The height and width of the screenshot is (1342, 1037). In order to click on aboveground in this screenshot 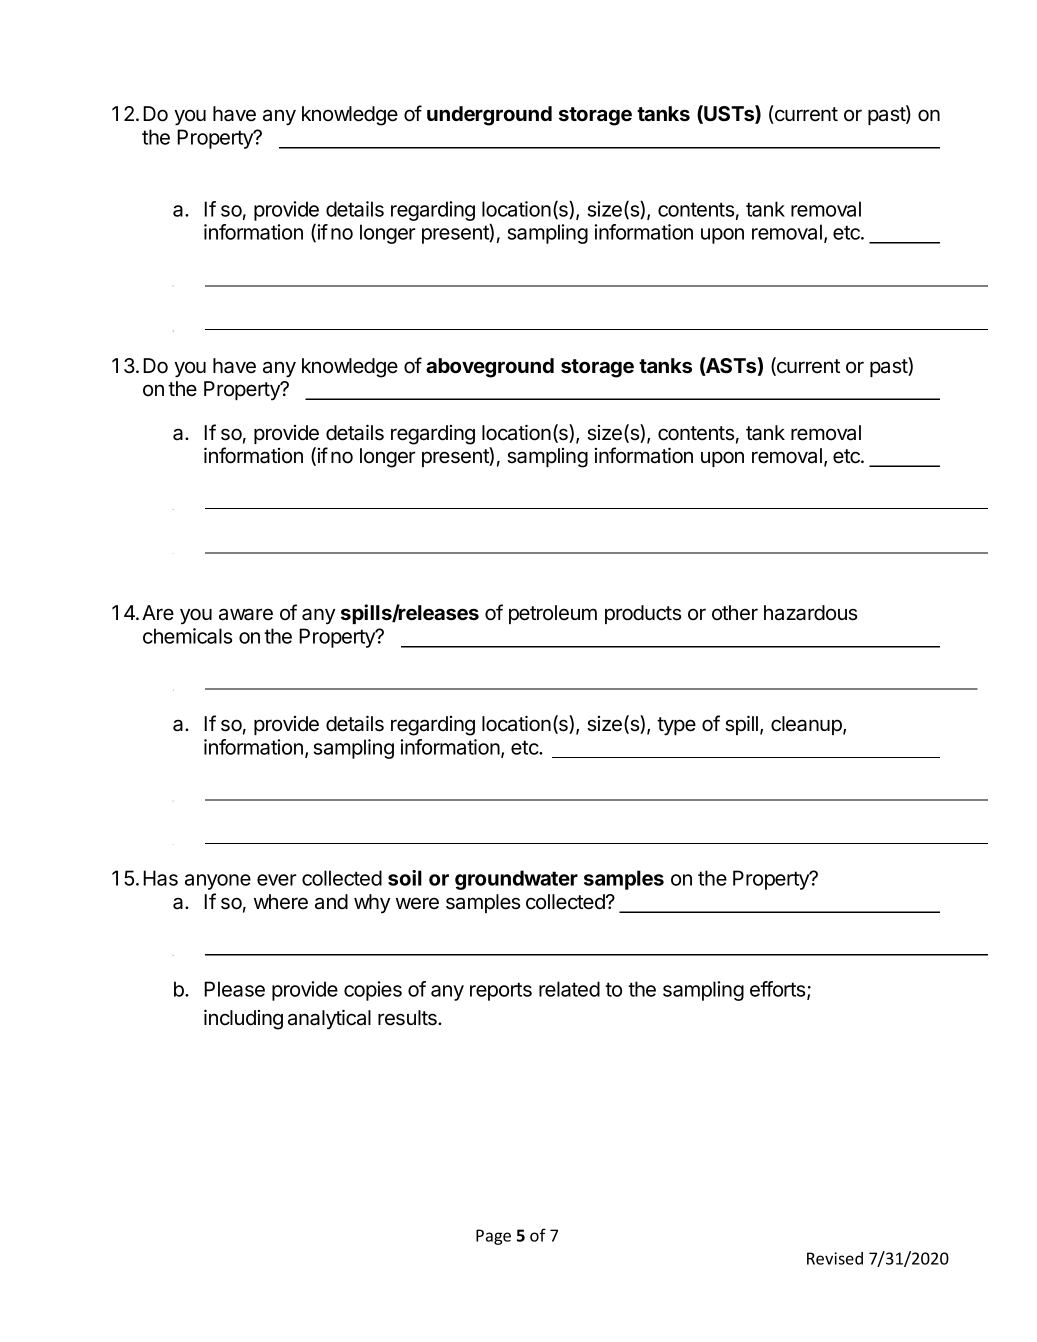, I will do `click(490, 368)`.
